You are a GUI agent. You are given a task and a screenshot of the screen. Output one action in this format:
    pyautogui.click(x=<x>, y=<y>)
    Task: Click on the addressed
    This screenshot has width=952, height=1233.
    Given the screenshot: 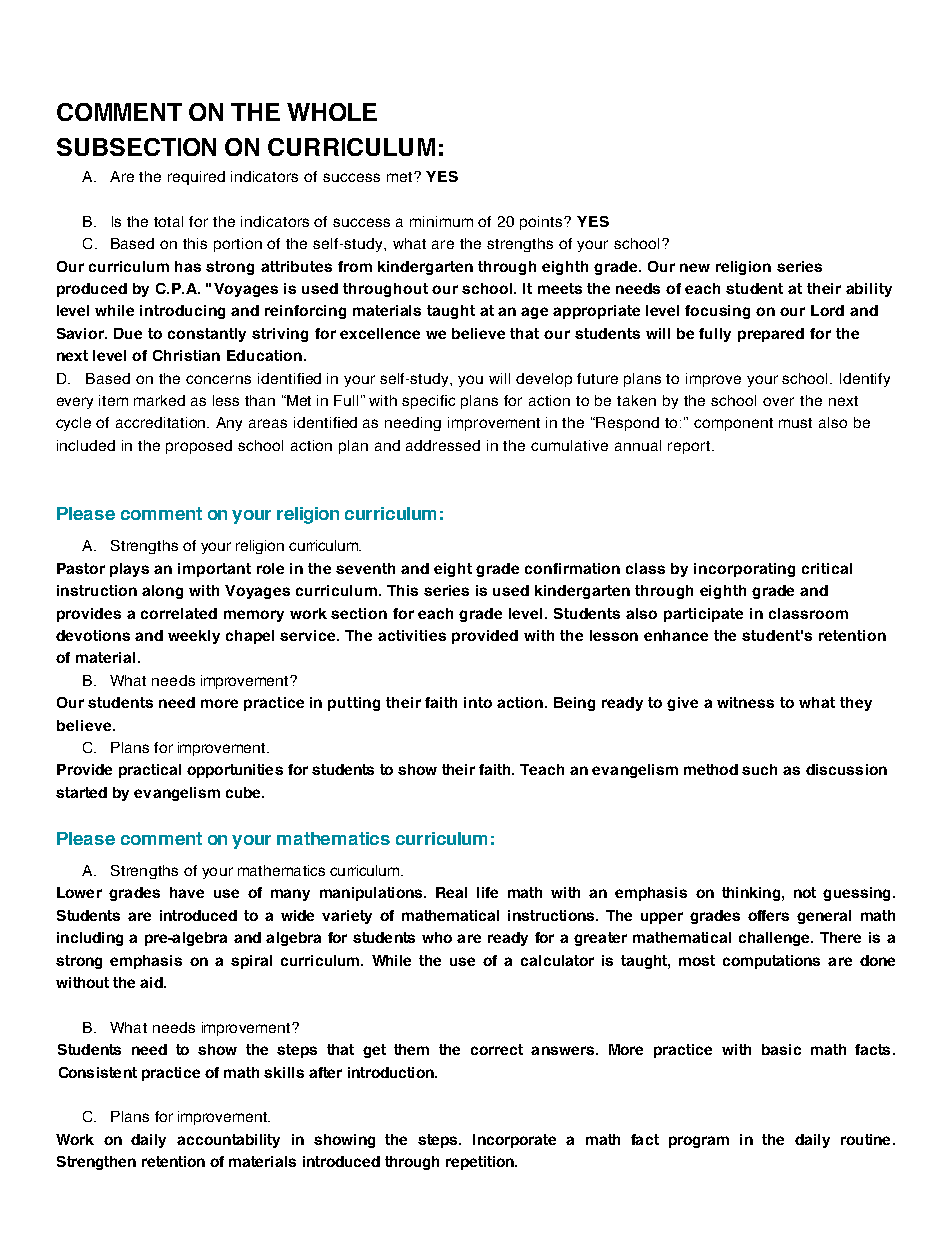 What is the action you would take?
    pyautogui.click(x=443, y=445)
